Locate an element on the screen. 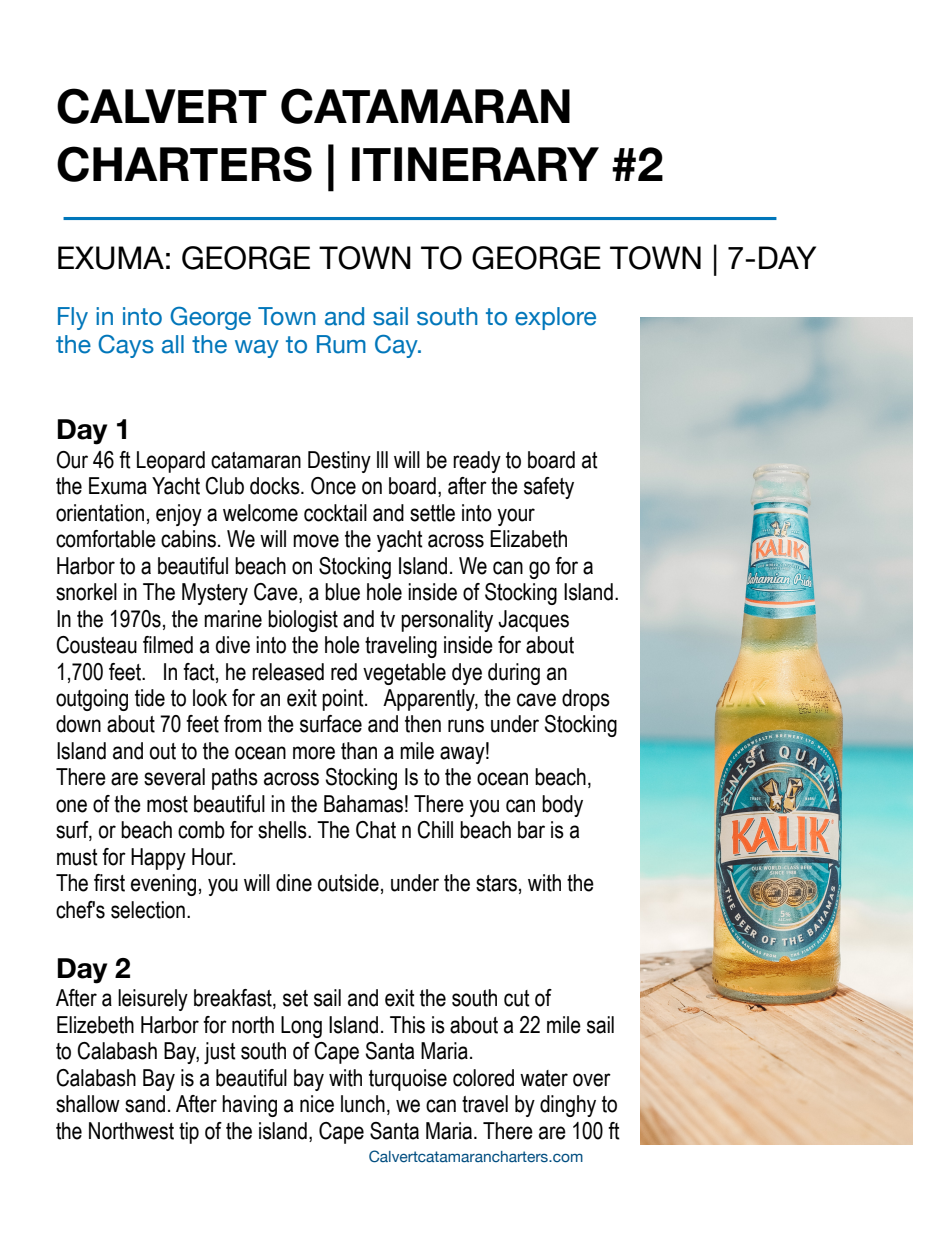 This screenshot has width=952, height=1233. ITINERARY is located at coordinates (475, 164).
